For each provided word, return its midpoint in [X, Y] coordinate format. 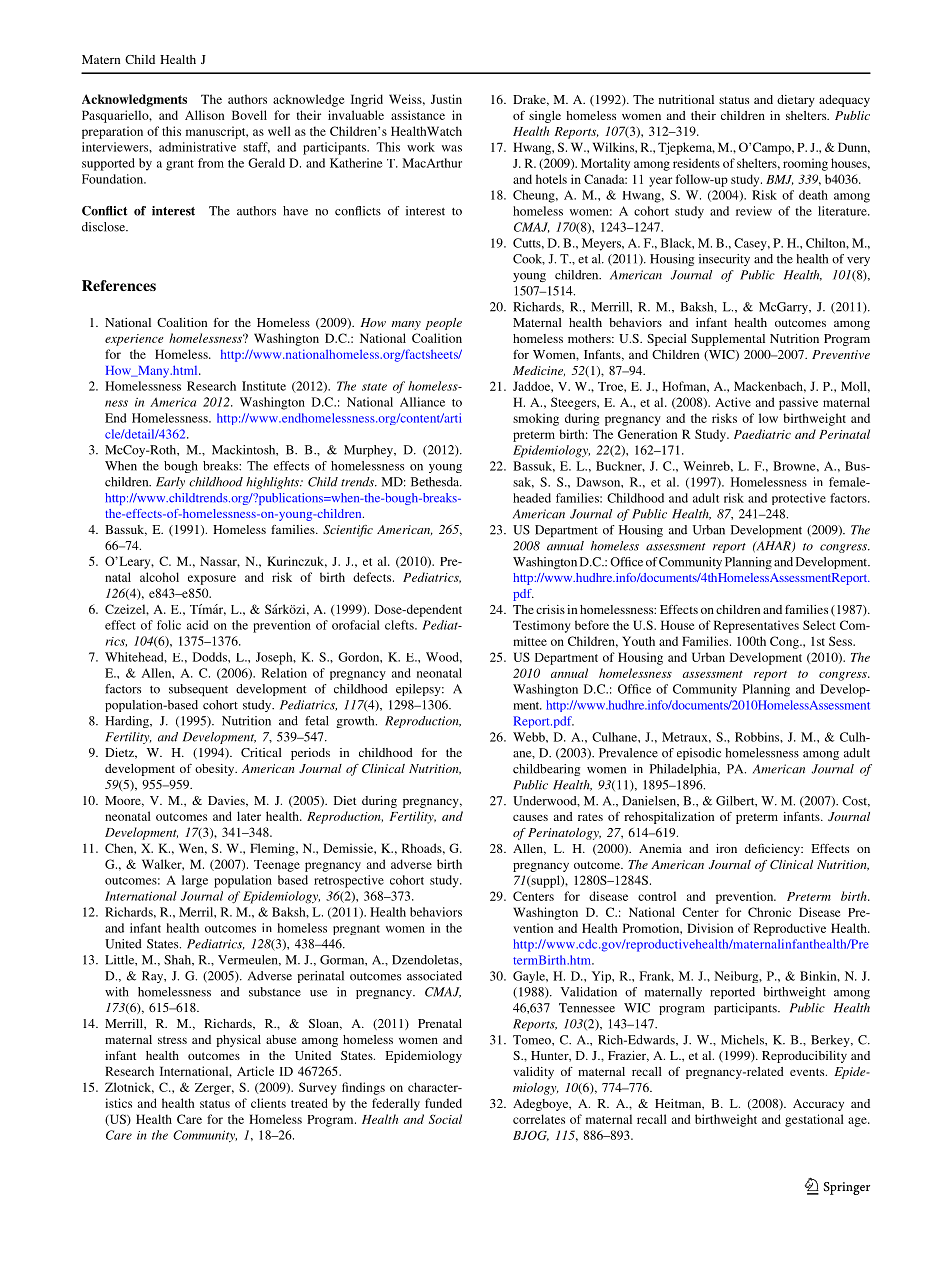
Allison [204, 115]
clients [268, 1103]
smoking [536, 419]
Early [170, 483]
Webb [530, 737]
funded [443, 1103]
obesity [216, 770]
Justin [446, 99]
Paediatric [762, 434]
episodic [699, 754]
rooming [805, 164]
